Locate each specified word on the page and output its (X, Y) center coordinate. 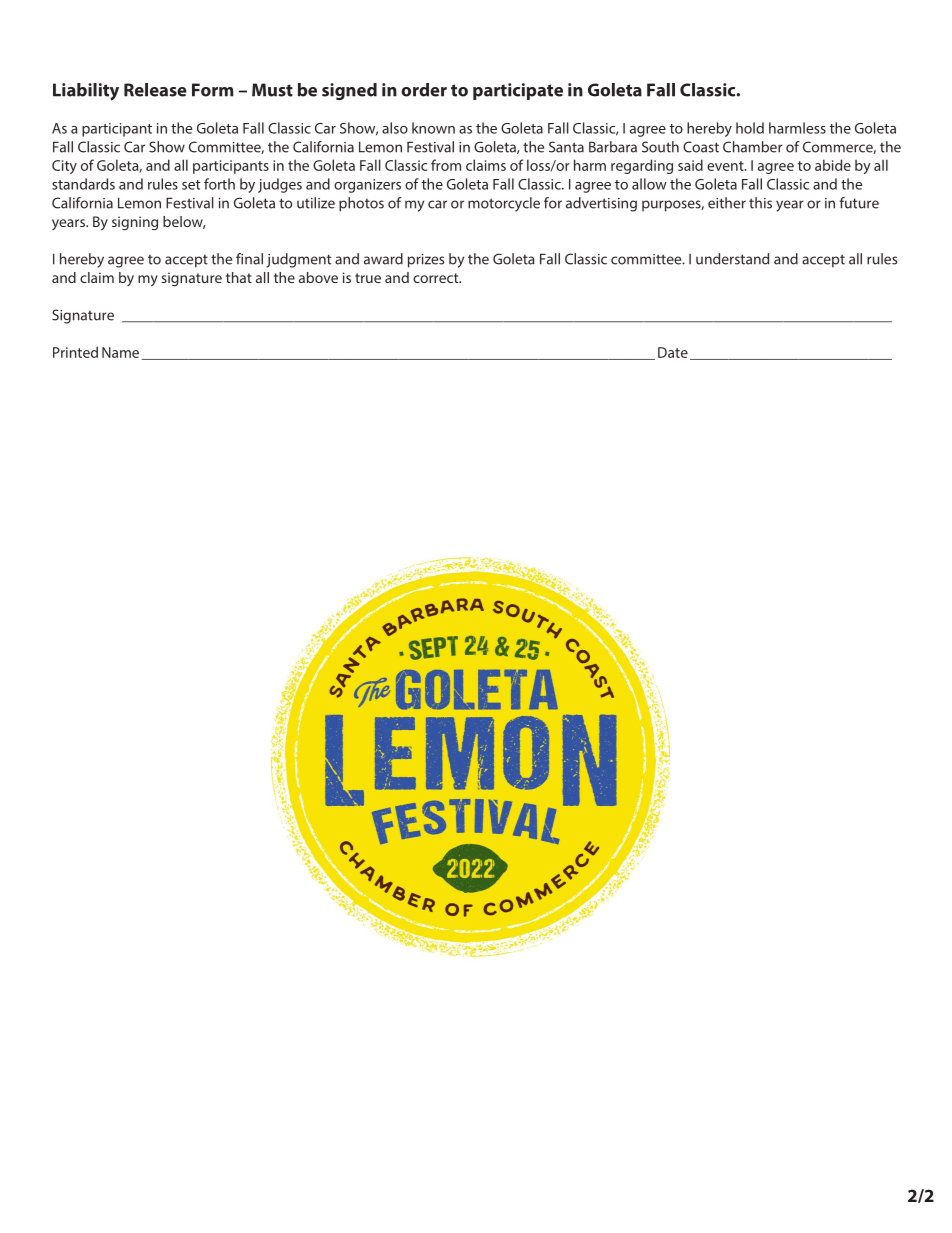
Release (155, 90)
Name (120, 352)
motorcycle (504, 204)
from (446, 165)
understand (732, 259)
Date (673, 352)
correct (437, 278)
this (760, 203)
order (424, 90)
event (726, 166)
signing (135, 223)
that (239, 277)
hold (750, 128)
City (64, 167)
